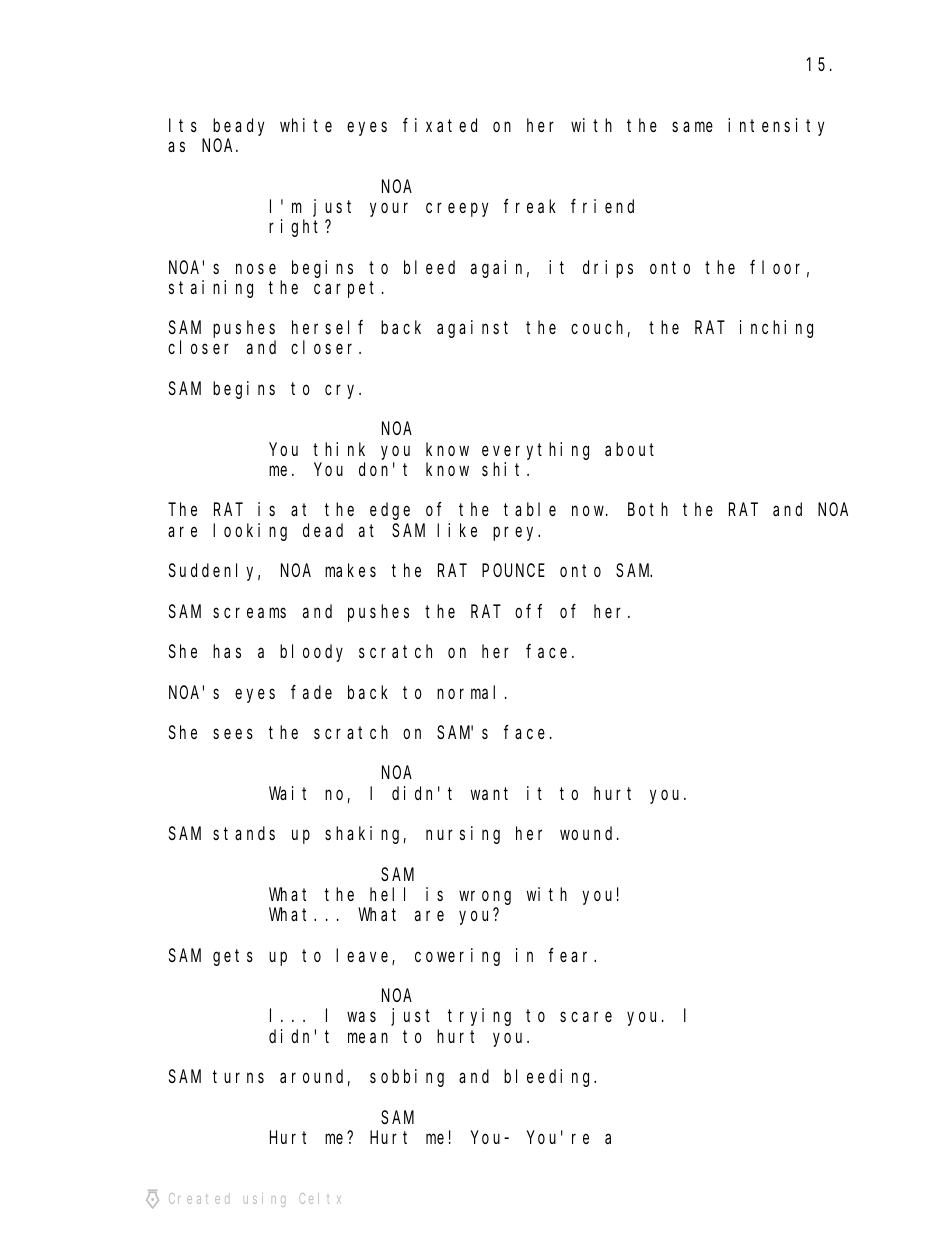 The width and height of the image is (952, 1233). I want to click on nursing, so click(463, 835).
